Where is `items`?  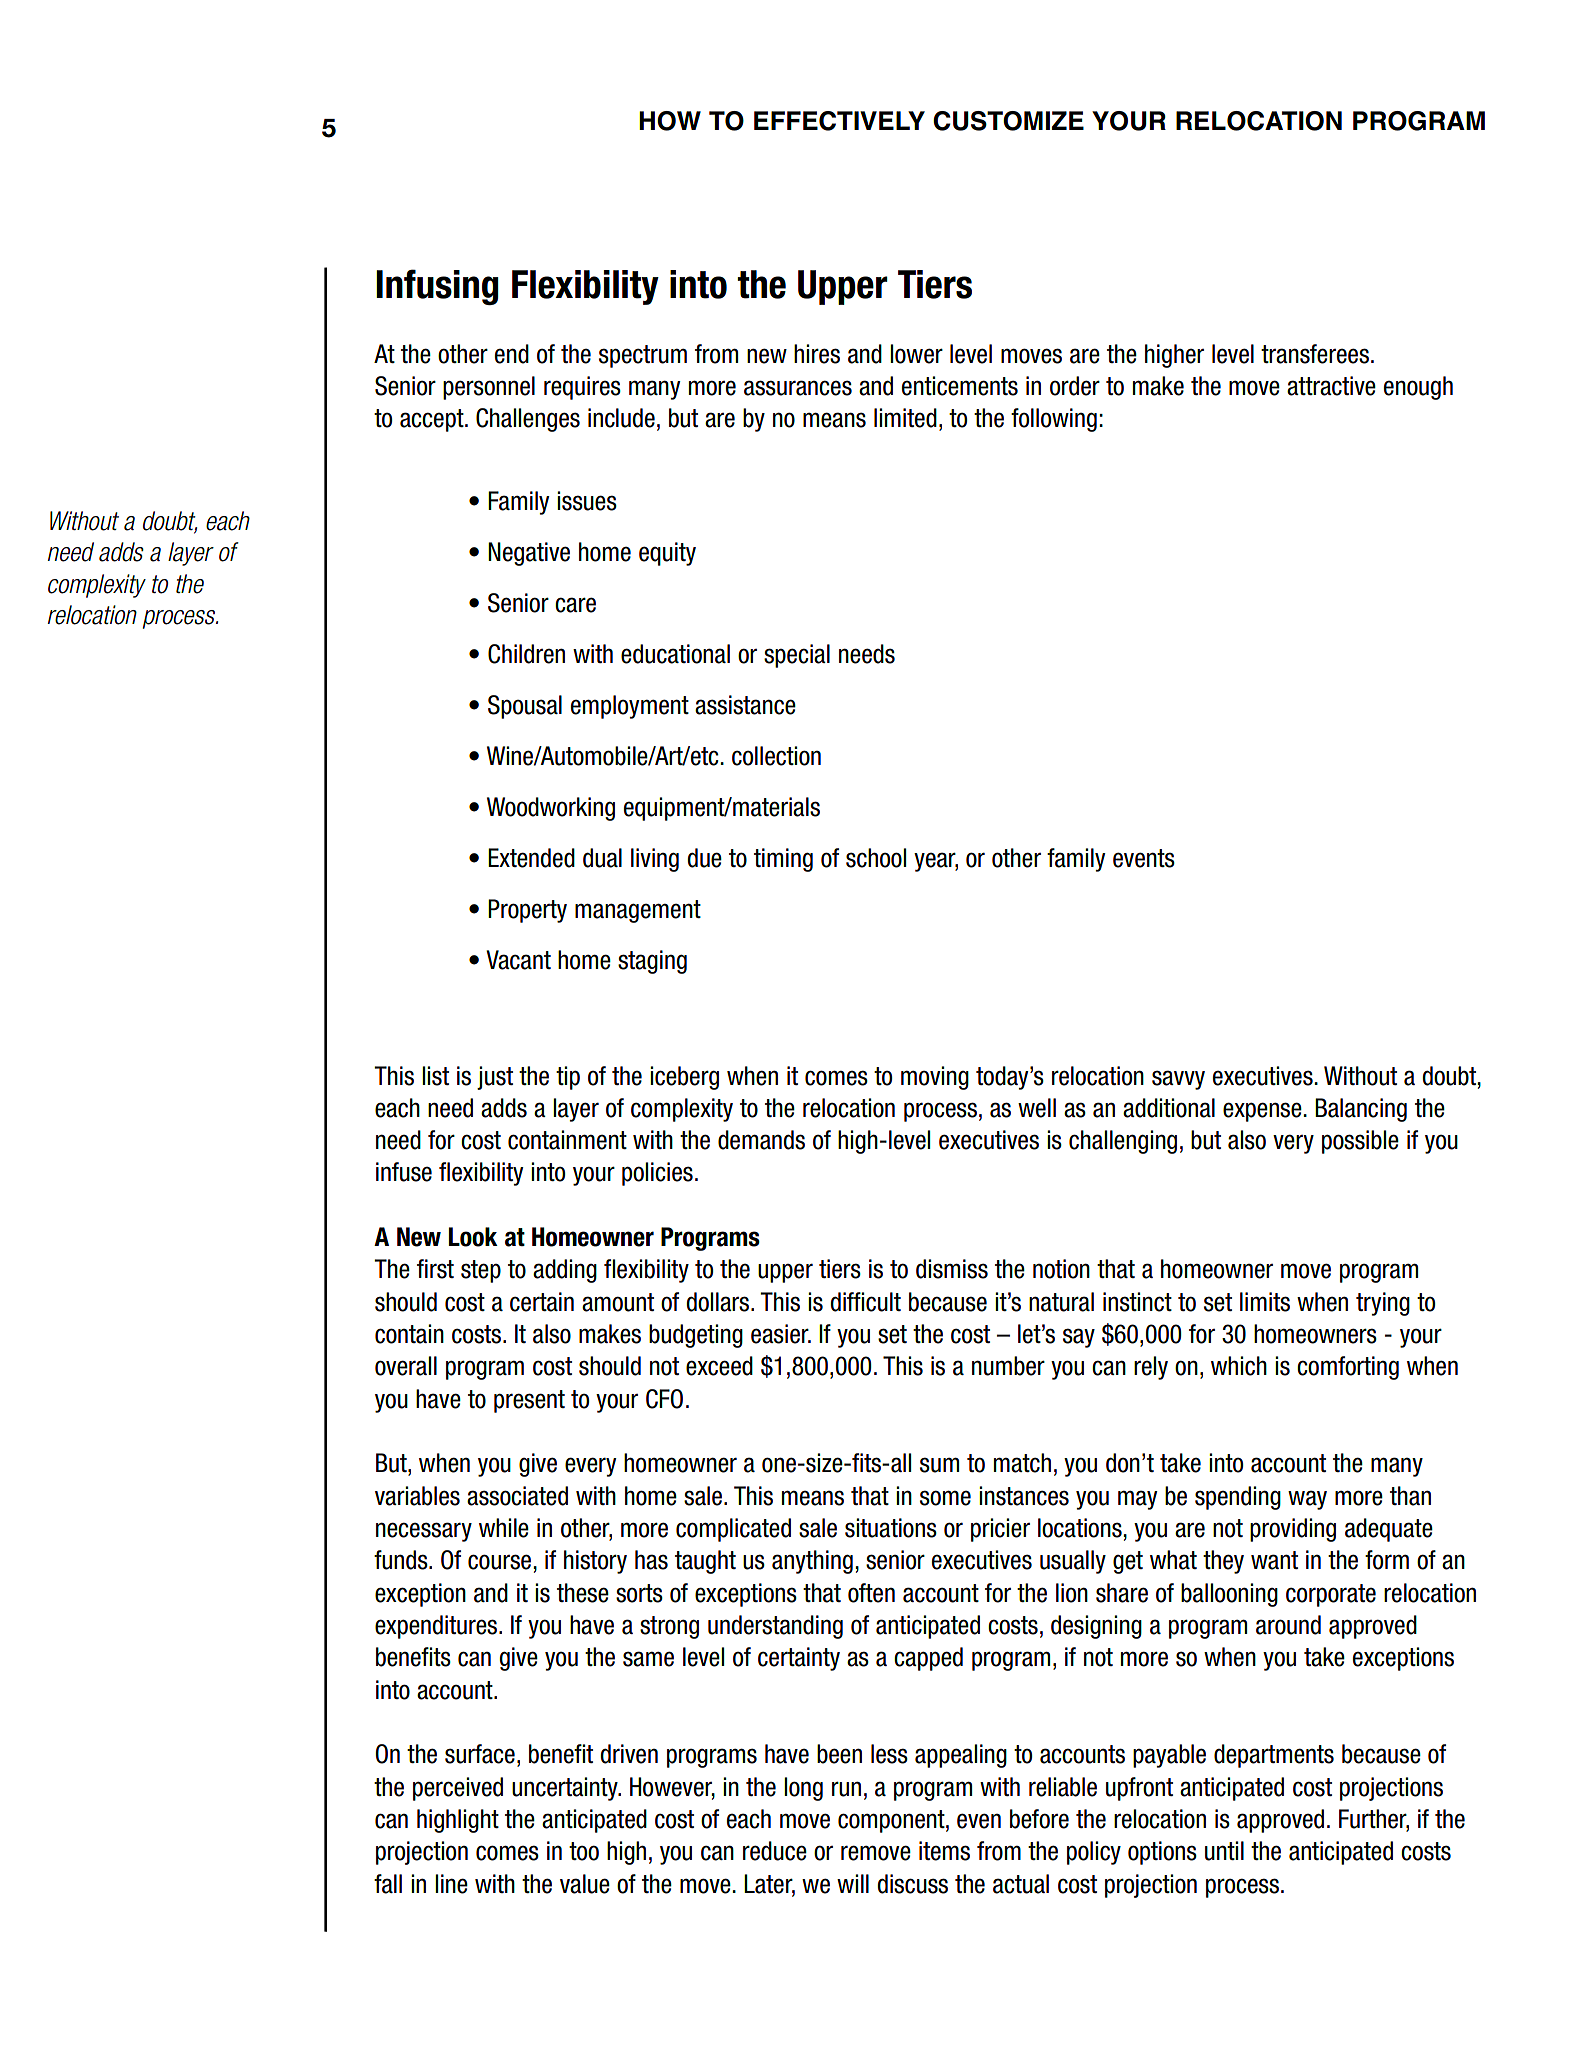
items is located at coordinates (944, 1851).
